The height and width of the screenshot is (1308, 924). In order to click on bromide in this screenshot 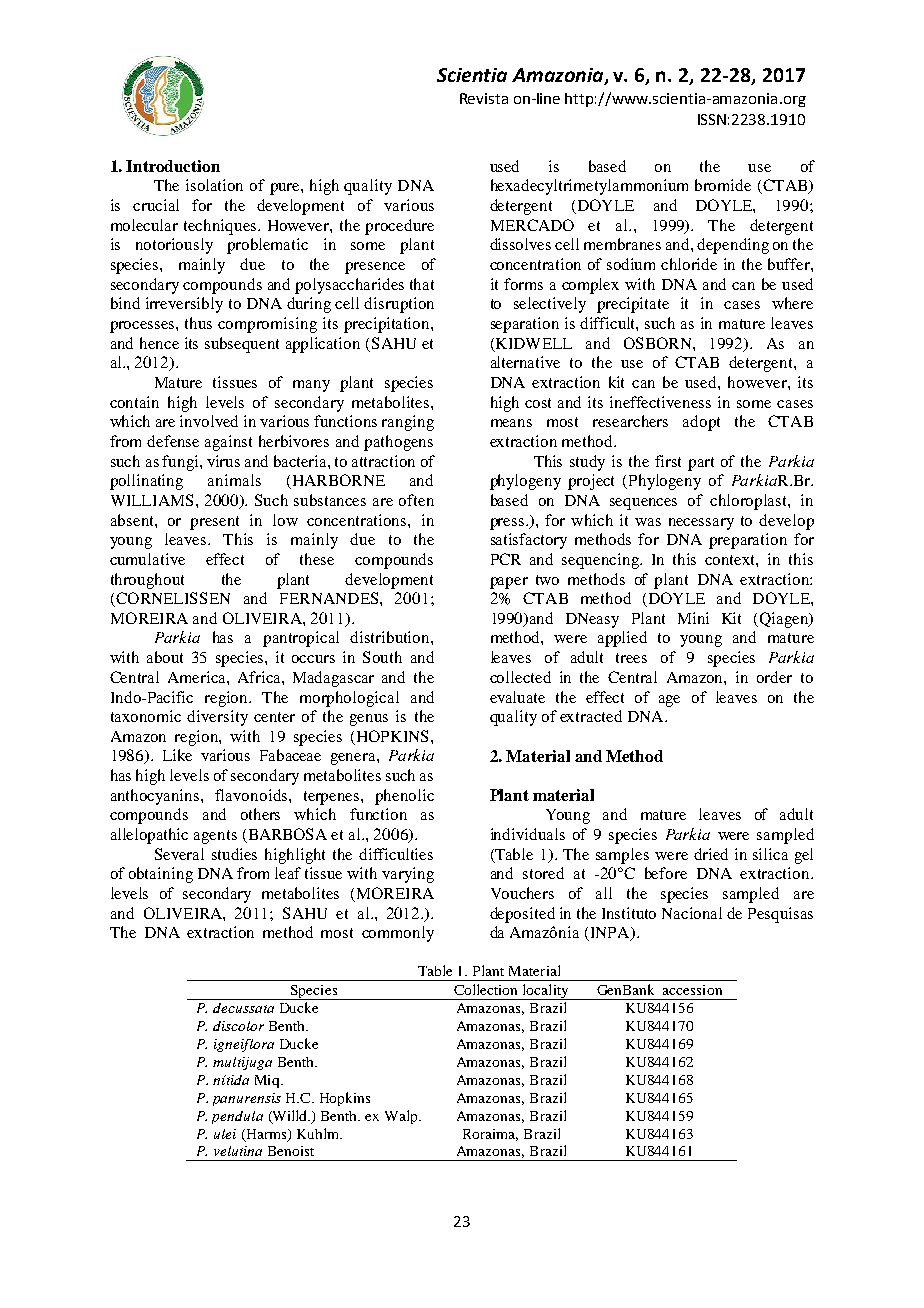, I will do `click(723, 185)`.
